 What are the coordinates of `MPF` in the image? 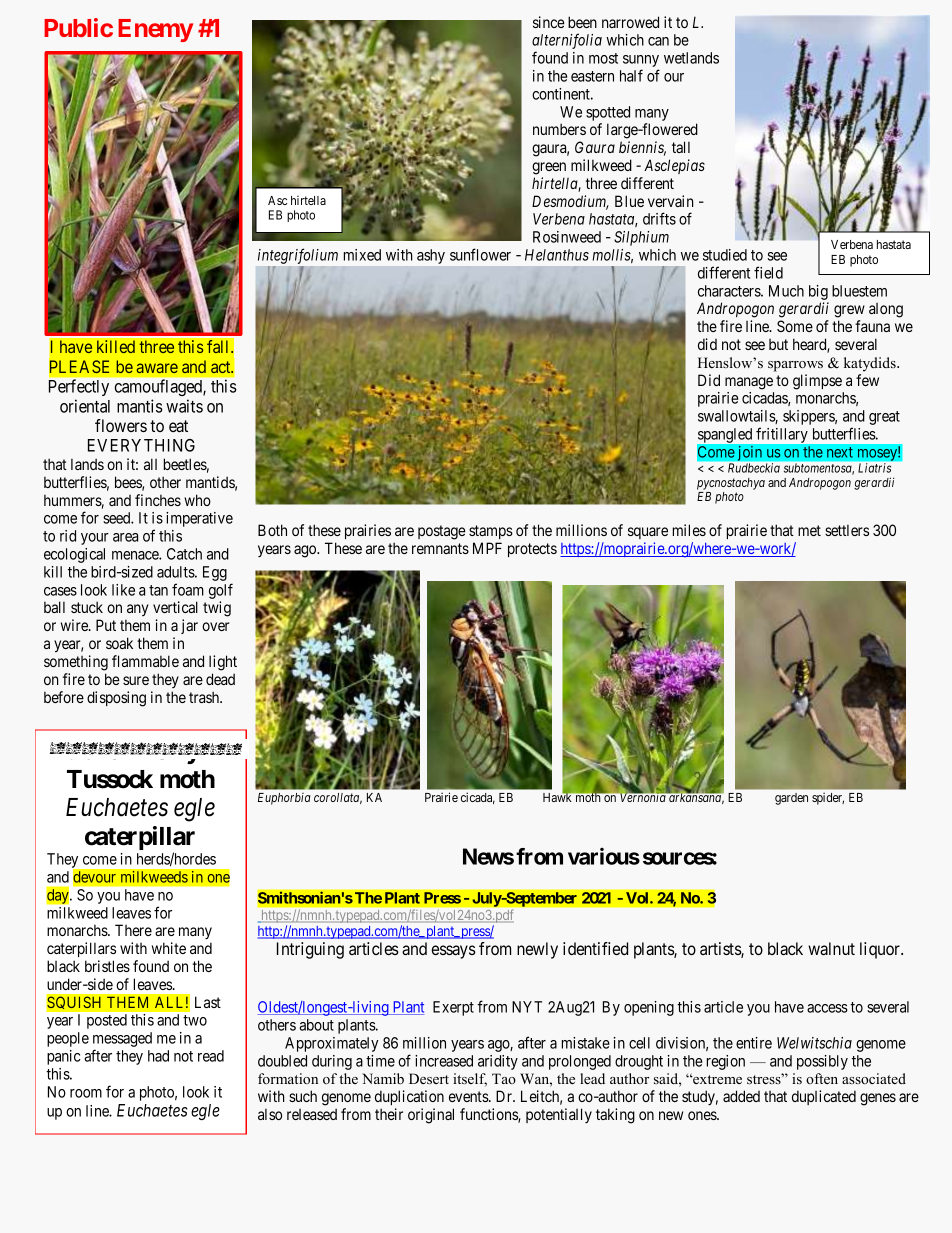 It's located at (487, 548).
